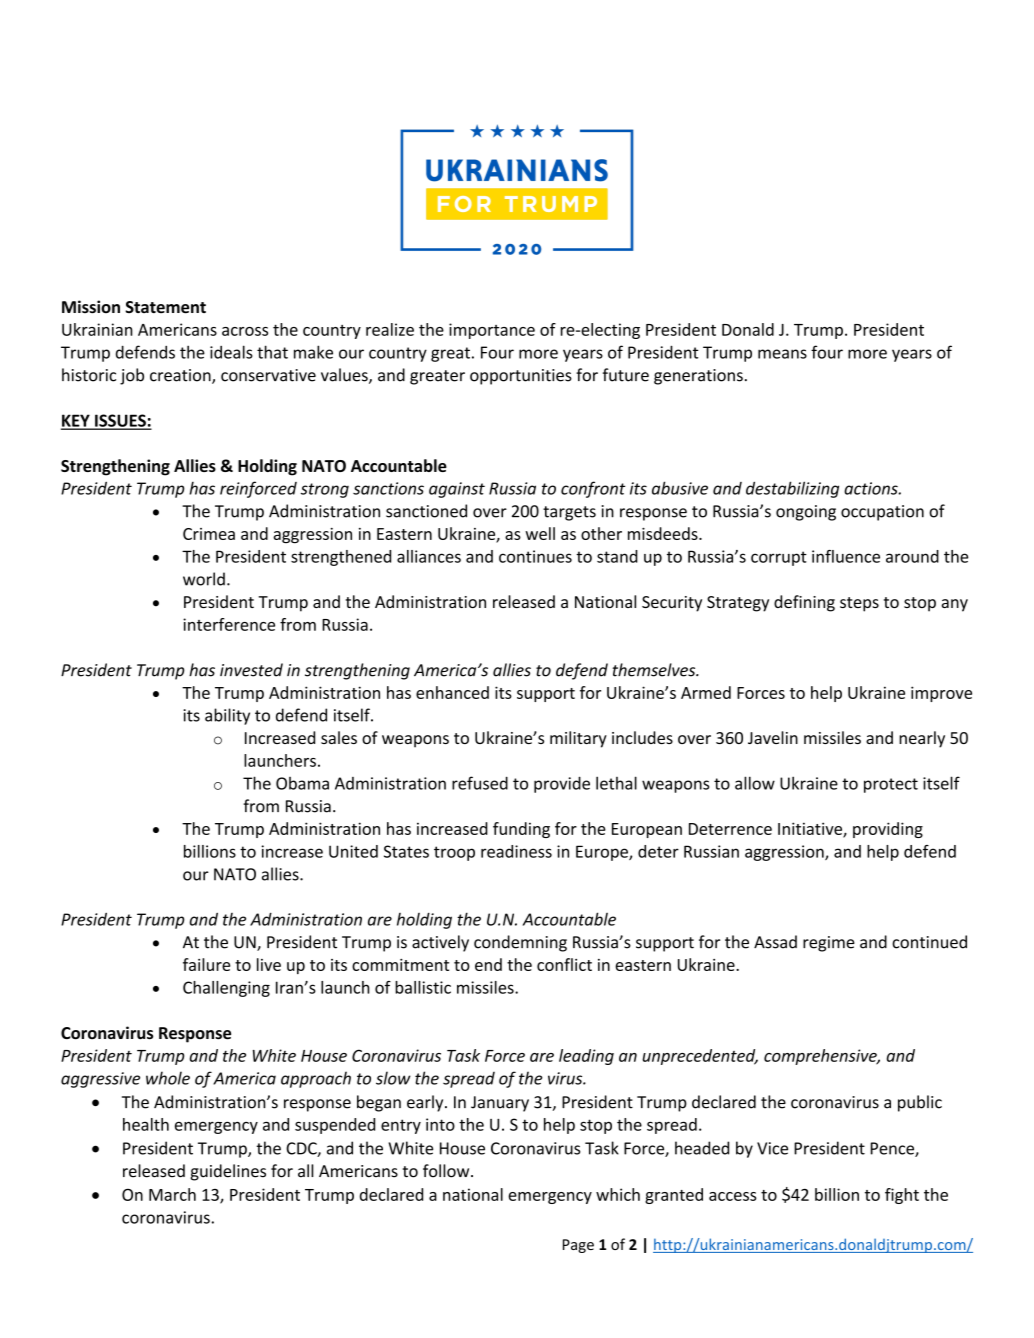 Image resolution: width=1034 pixels, height=1338 pixels. Describe the element at coordinates (782, 354) in the document. I see `means` at that location.
